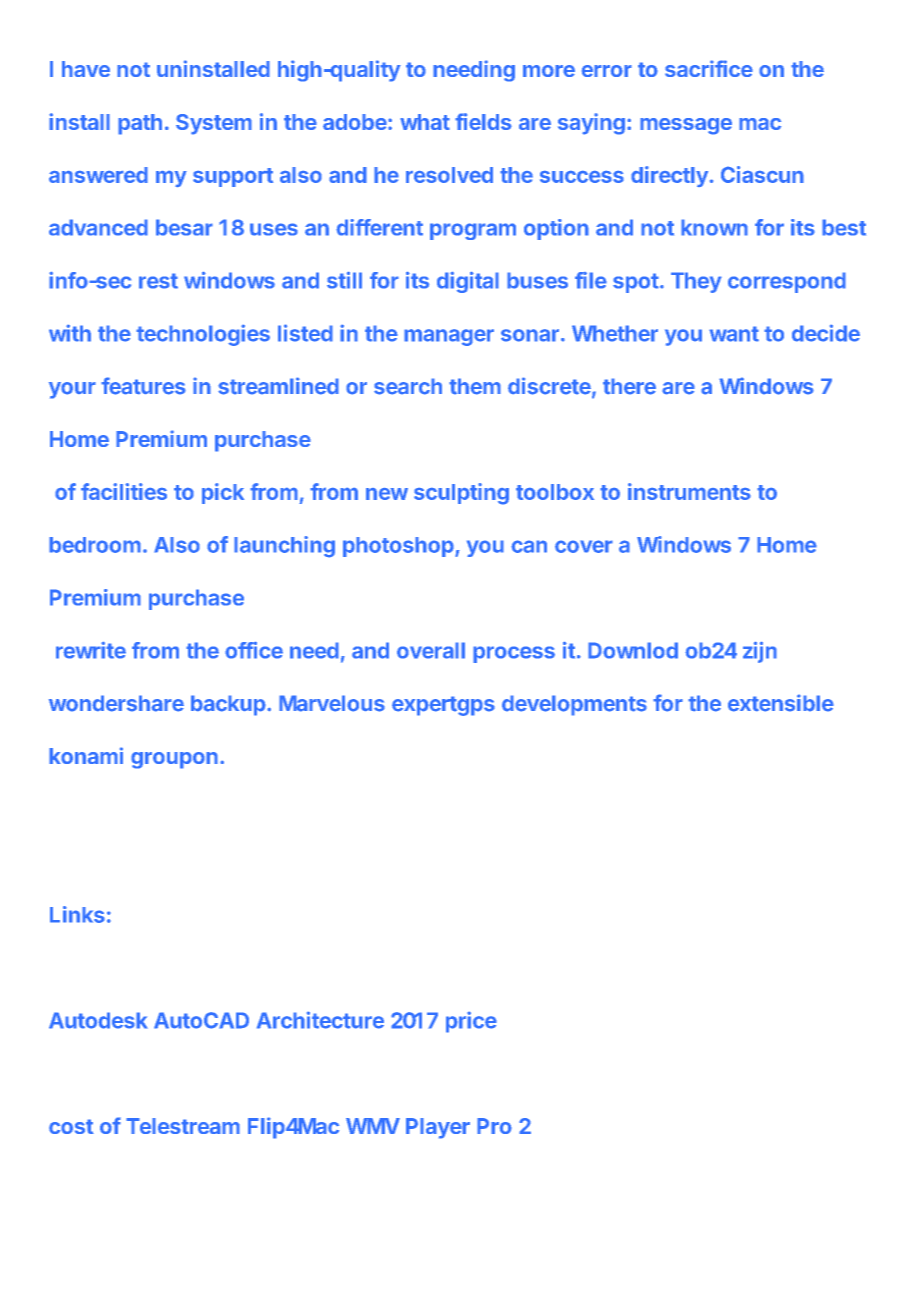  I want to click on features, so click(143, 386).
